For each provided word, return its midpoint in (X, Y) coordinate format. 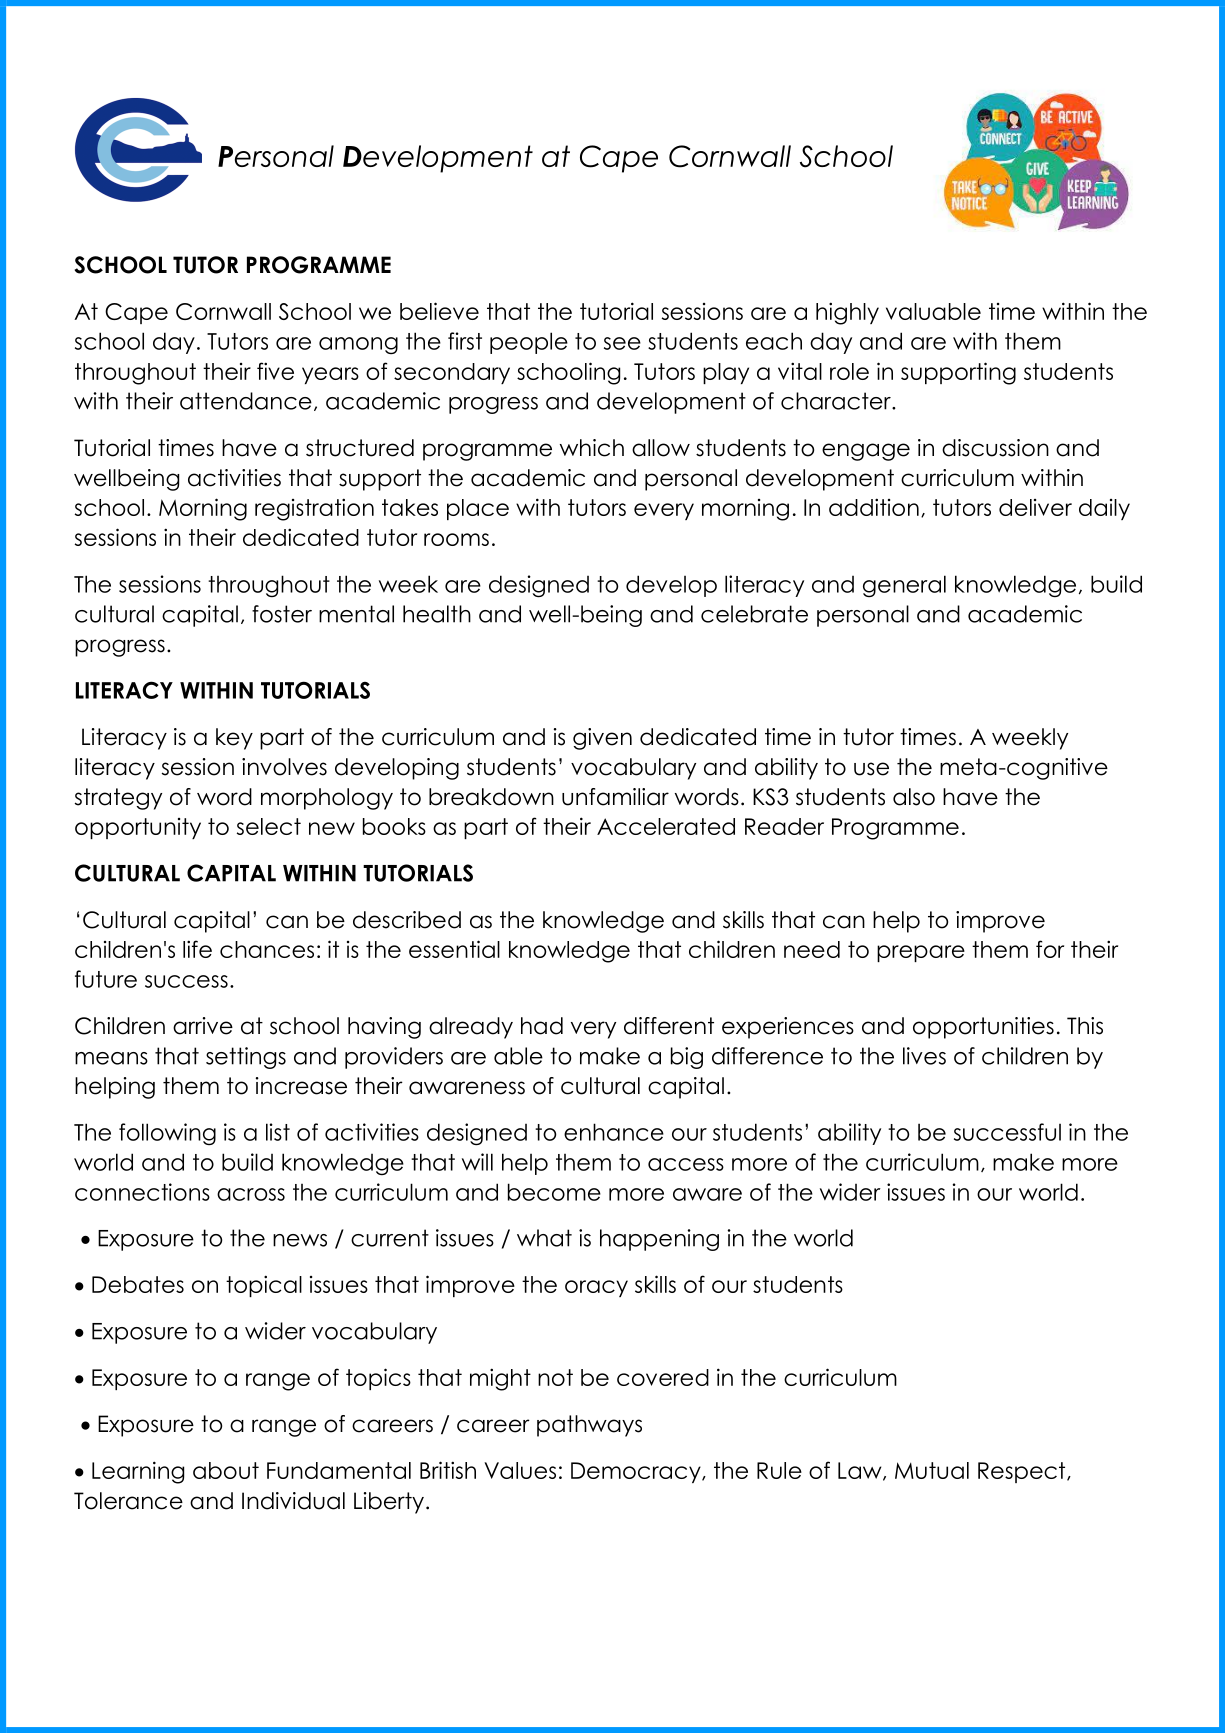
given (602, 739)
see (622, 343)
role (849, 371)
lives (924, 1056)
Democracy (637, 1472)
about (226, 1470)
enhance (614, 1132)
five (275, 371)
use (871, 769)
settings (246, 1058)
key (234, 739)
